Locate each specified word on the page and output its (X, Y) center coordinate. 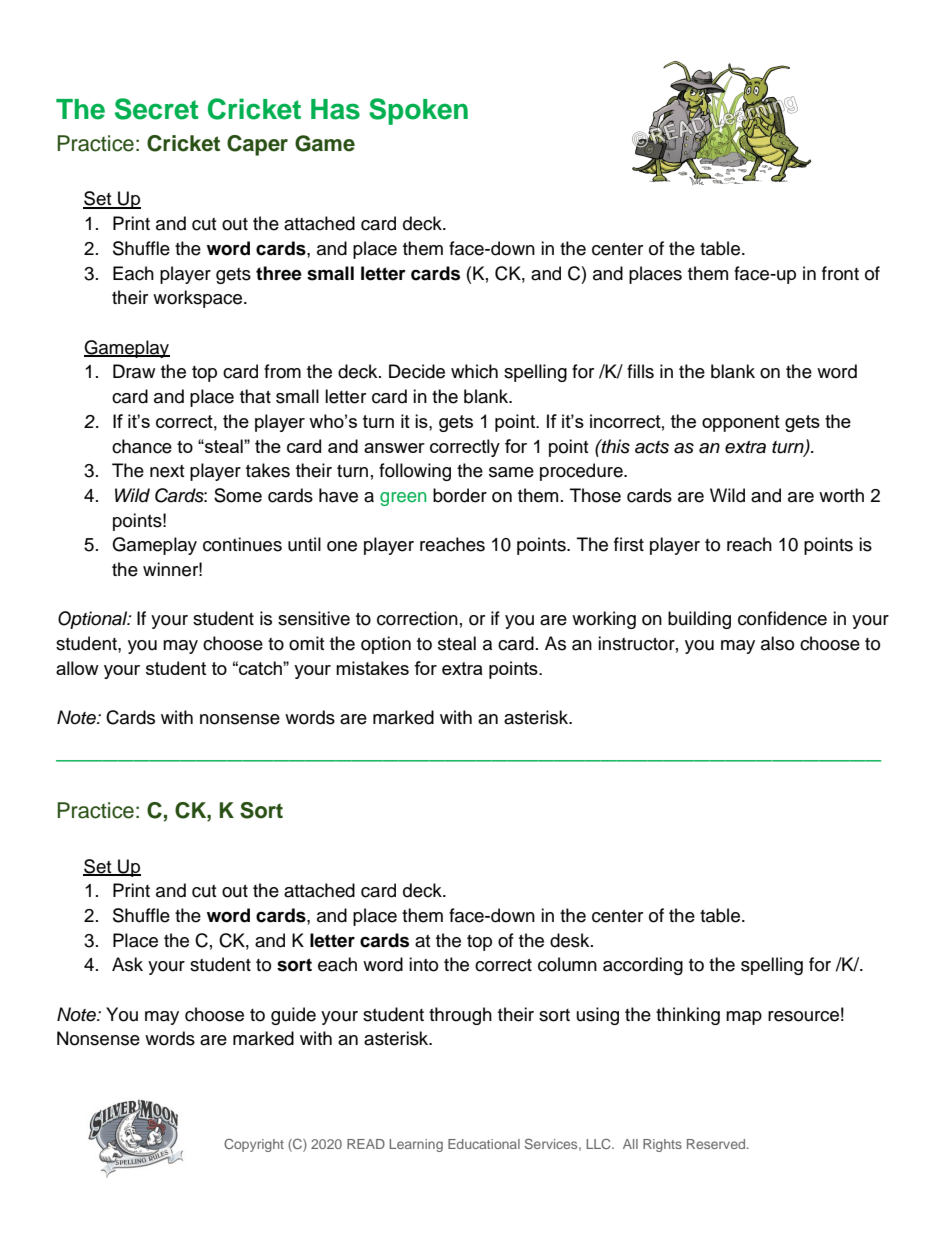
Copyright (254, 1145)
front (840, 273)
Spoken (418, 111)
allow (77, 668)
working (604, 620)
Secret (156, 109)
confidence (782, 618)
